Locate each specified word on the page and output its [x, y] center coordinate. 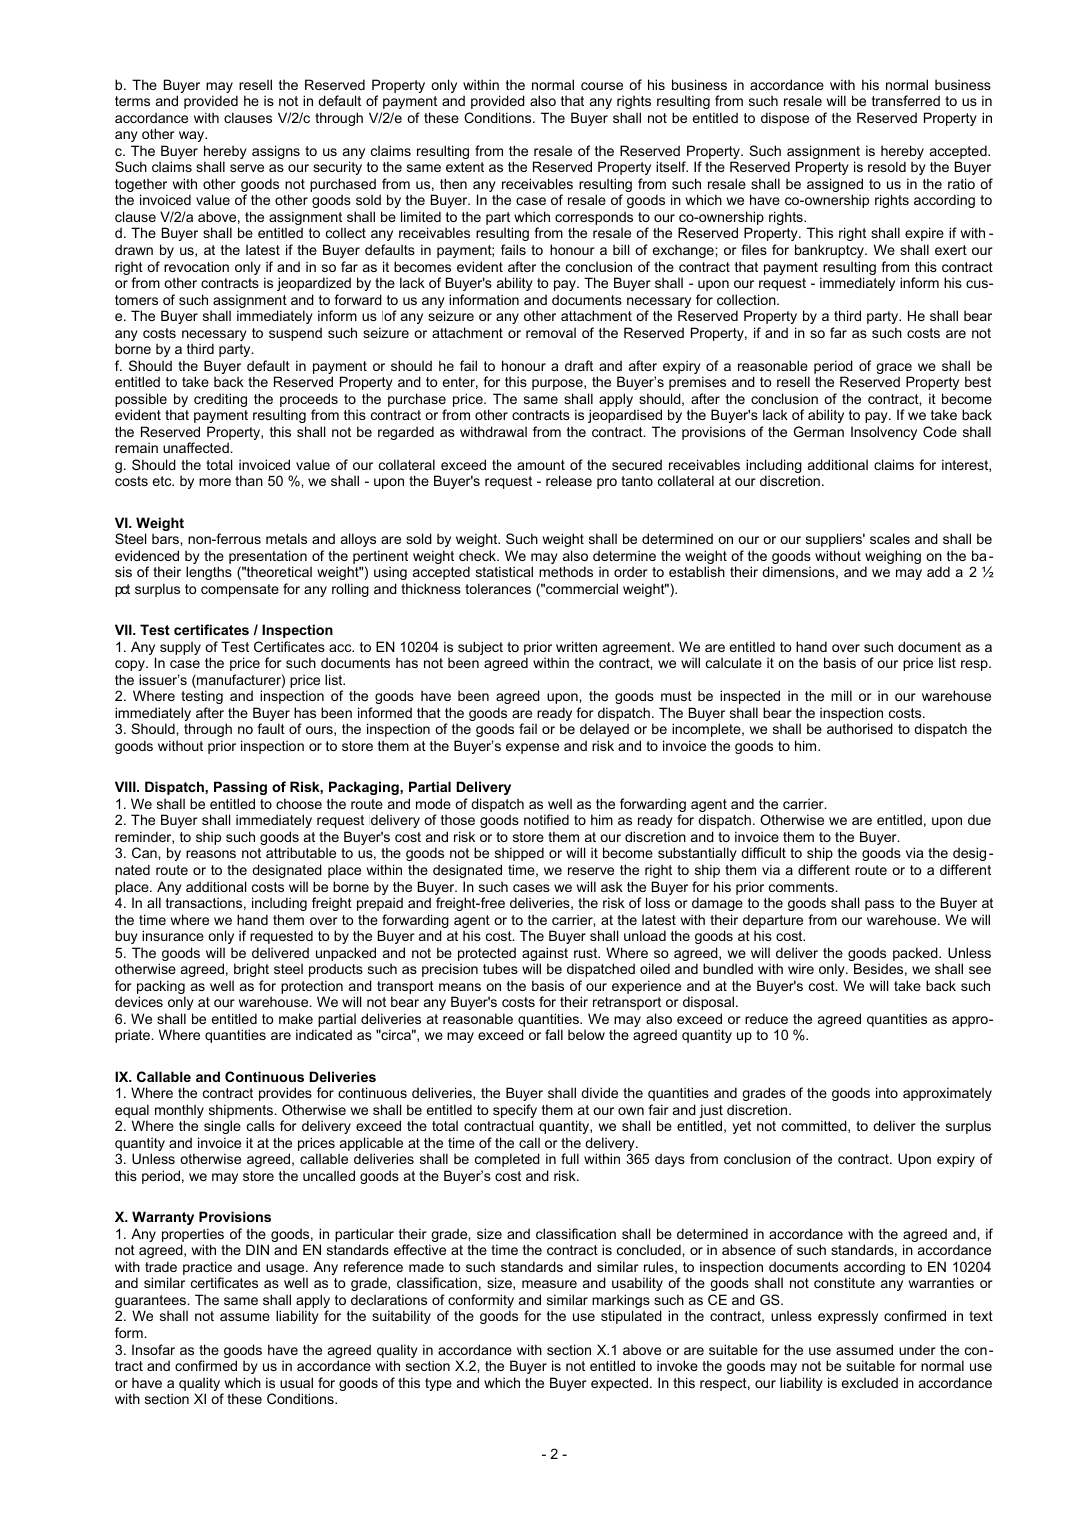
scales [890, 538]
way [193, 136]
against [545, 955]
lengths [209, 573]
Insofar [153, 1349]
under [917, 1349]
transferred [906, 100]
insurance [173, 935]
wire [801, 968]
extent [465, 167]
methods [566, 571]
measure [549, 1284]
